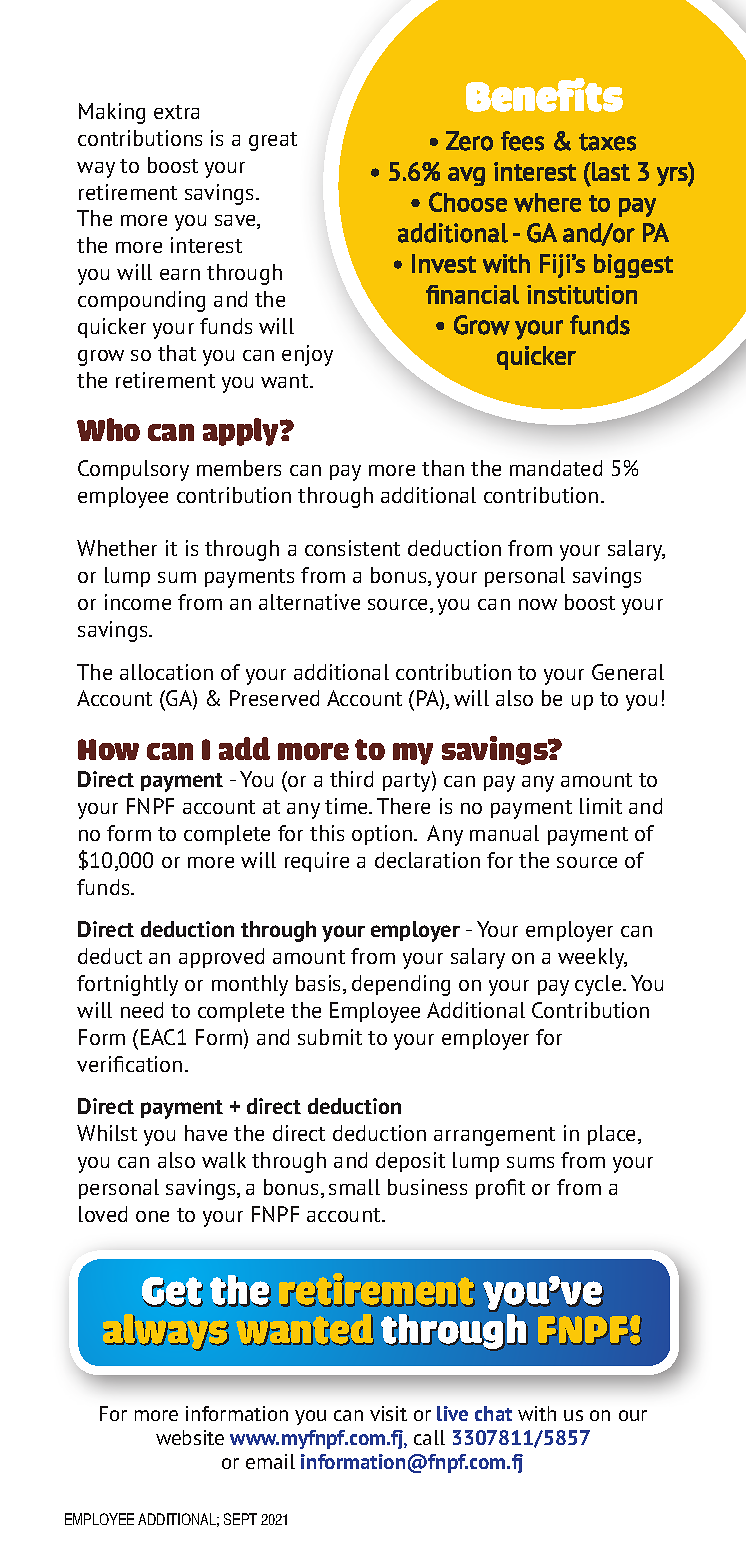 This page has height=1568, width=746. I want to click on limit, so click(601, 806).
